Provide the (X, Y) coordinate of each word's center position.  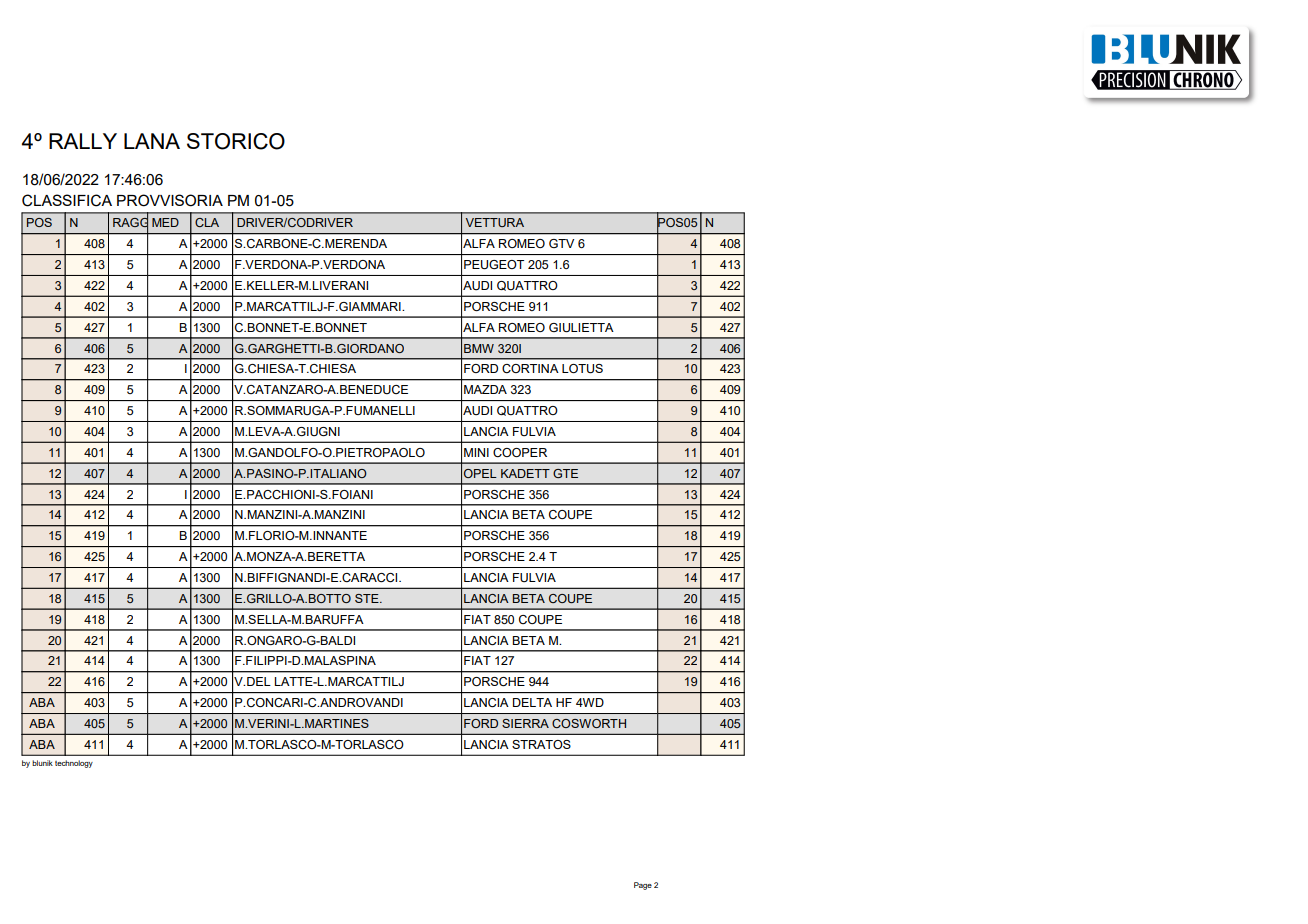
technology (74, 764)
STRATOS (541, 744)
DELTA (532, 702)
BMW (479, 348)
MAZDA (485, 389)
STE (368, 598)
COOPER (520, 452)
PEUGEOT (494, 265)
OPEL (480, 473)
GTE (565, 473)
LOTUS (582, 369)
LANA (152, 141)
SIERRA (525, 723)
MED (165, 222)
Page (643, 886)
